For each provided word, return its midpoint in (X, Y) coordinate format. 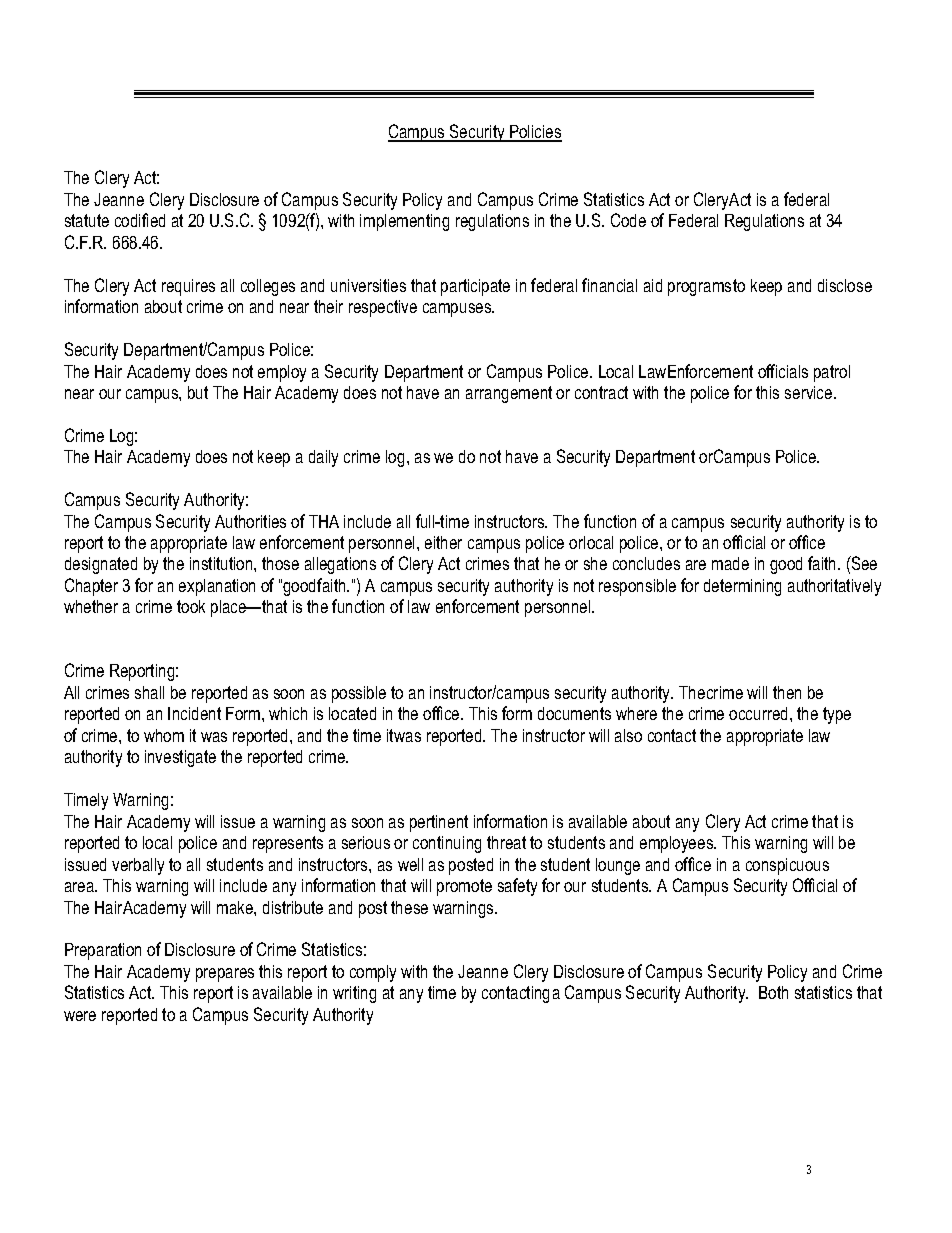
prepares (225, 975)
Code (628, 220)
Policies (535, 133)
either (443, 542)
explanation (217, 587)
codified (140, 220)
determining (742, 587)
